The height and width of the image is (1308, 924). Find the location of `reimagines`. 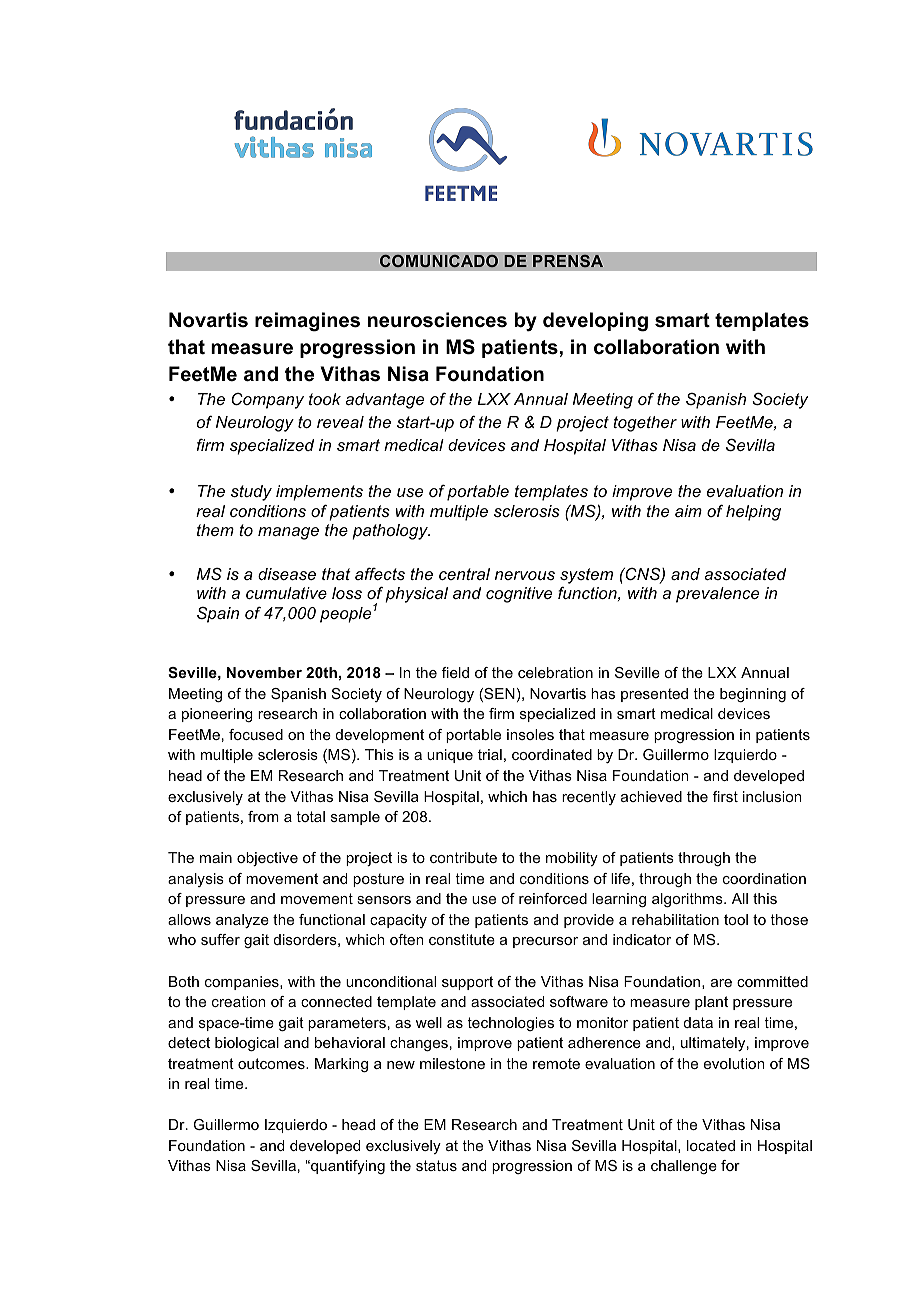

reimagines is located at coordinates (307, 322).
